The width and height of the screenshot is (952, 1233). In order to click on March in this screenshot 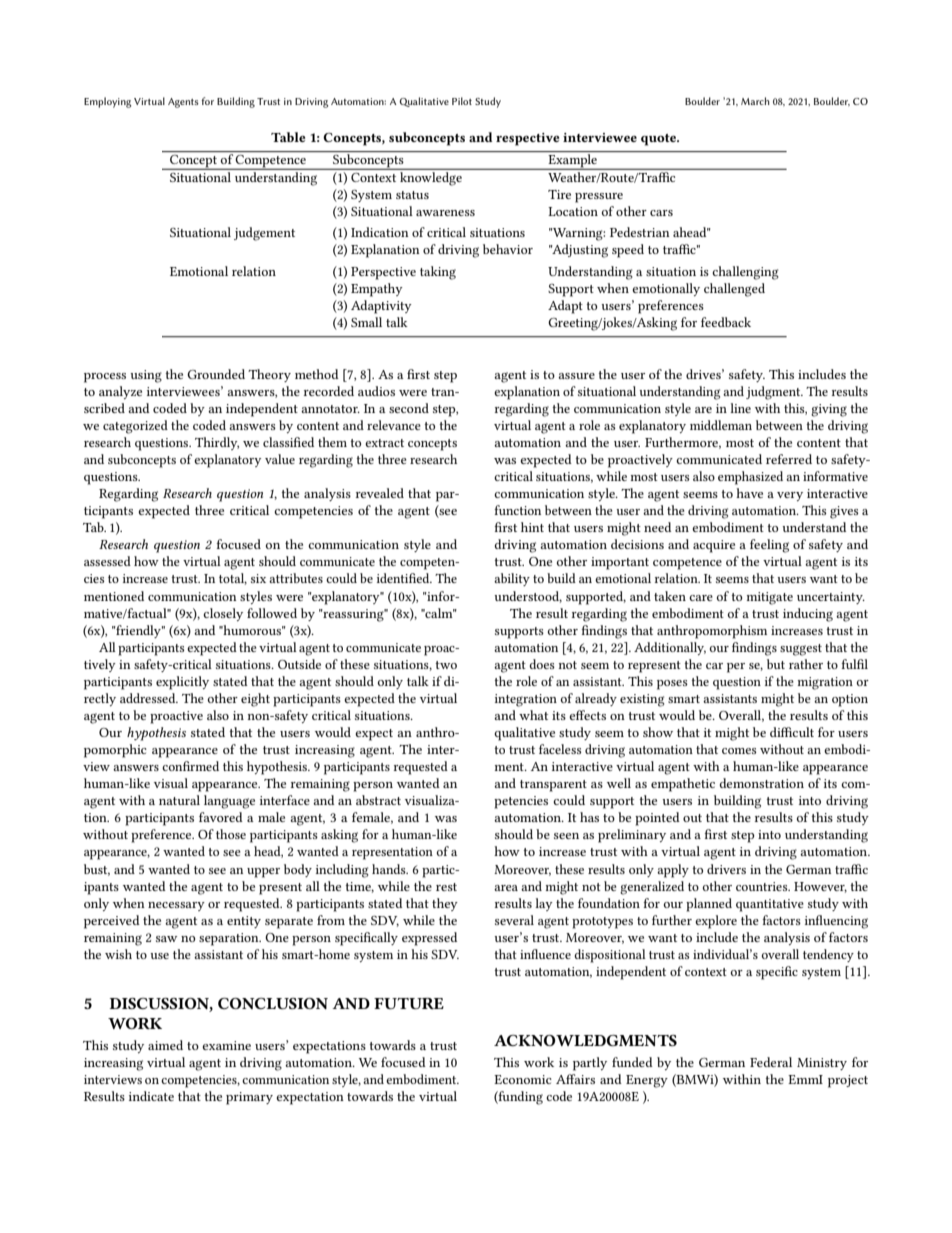, I will do `click(755, 101)`.
